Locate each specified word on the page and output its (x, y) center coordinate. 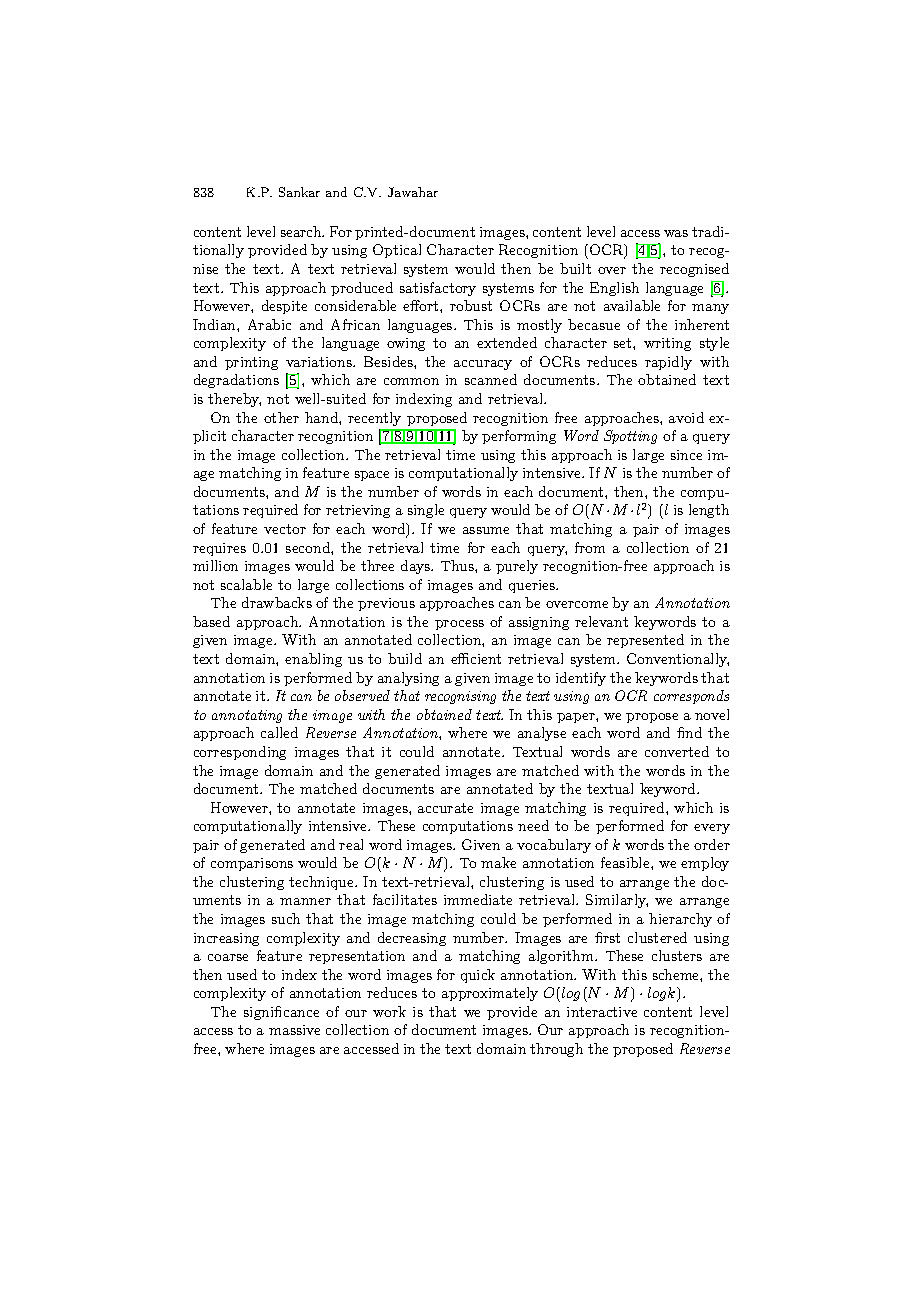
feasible (626, 862)
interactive (602, 1012)
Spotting (630, 437)
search (302, 231)
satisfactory (438, 289)
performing (519, 437)
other (281, 417)
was (676, 233)
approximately (490, 994)
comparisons (252, 864)
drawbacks (277, 602)
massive (294, 1030)
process (459, 625)
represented (645, 641)
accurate (445, 808)
